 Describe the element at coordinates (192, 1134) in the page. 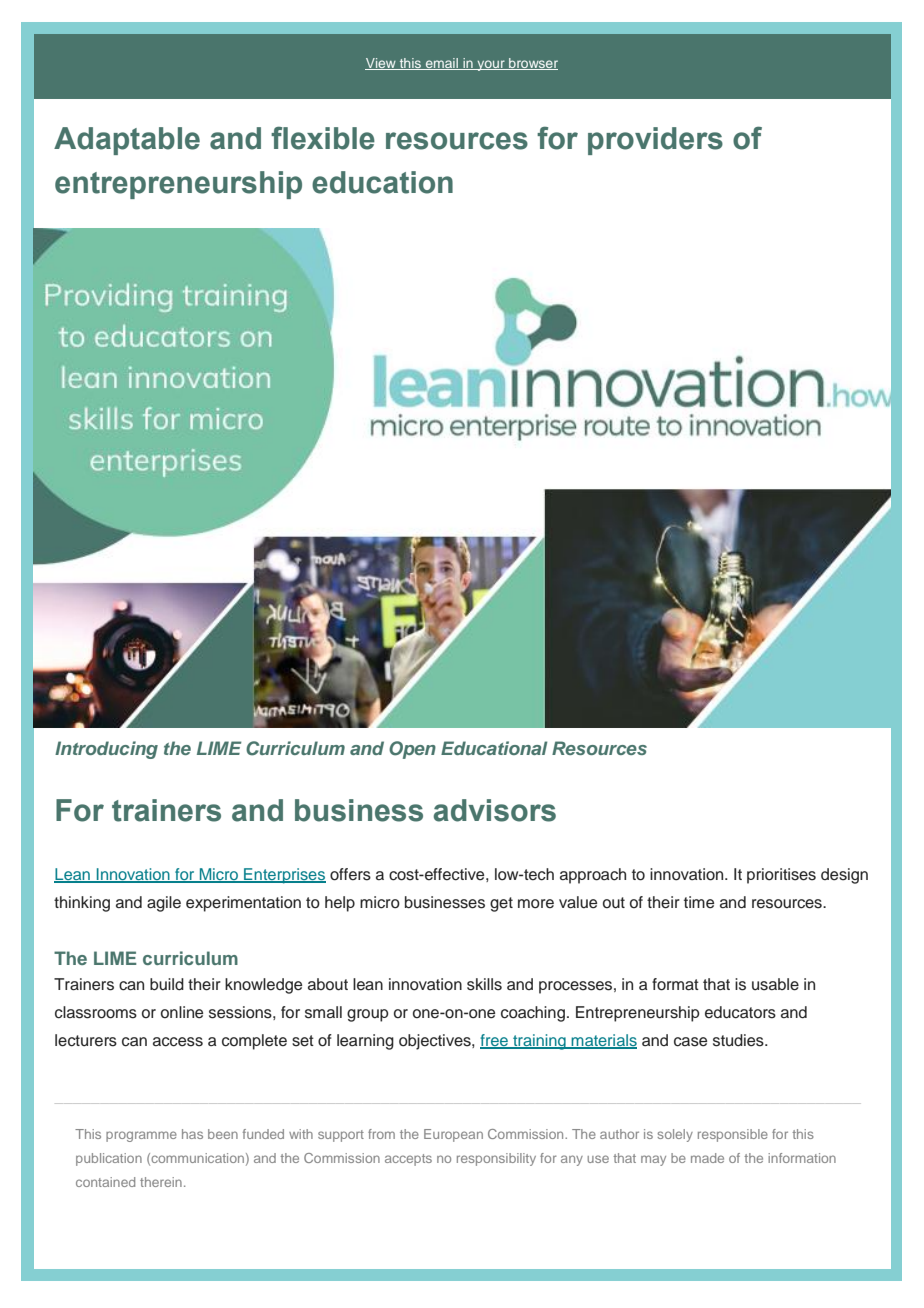

I see `has` at that location.
